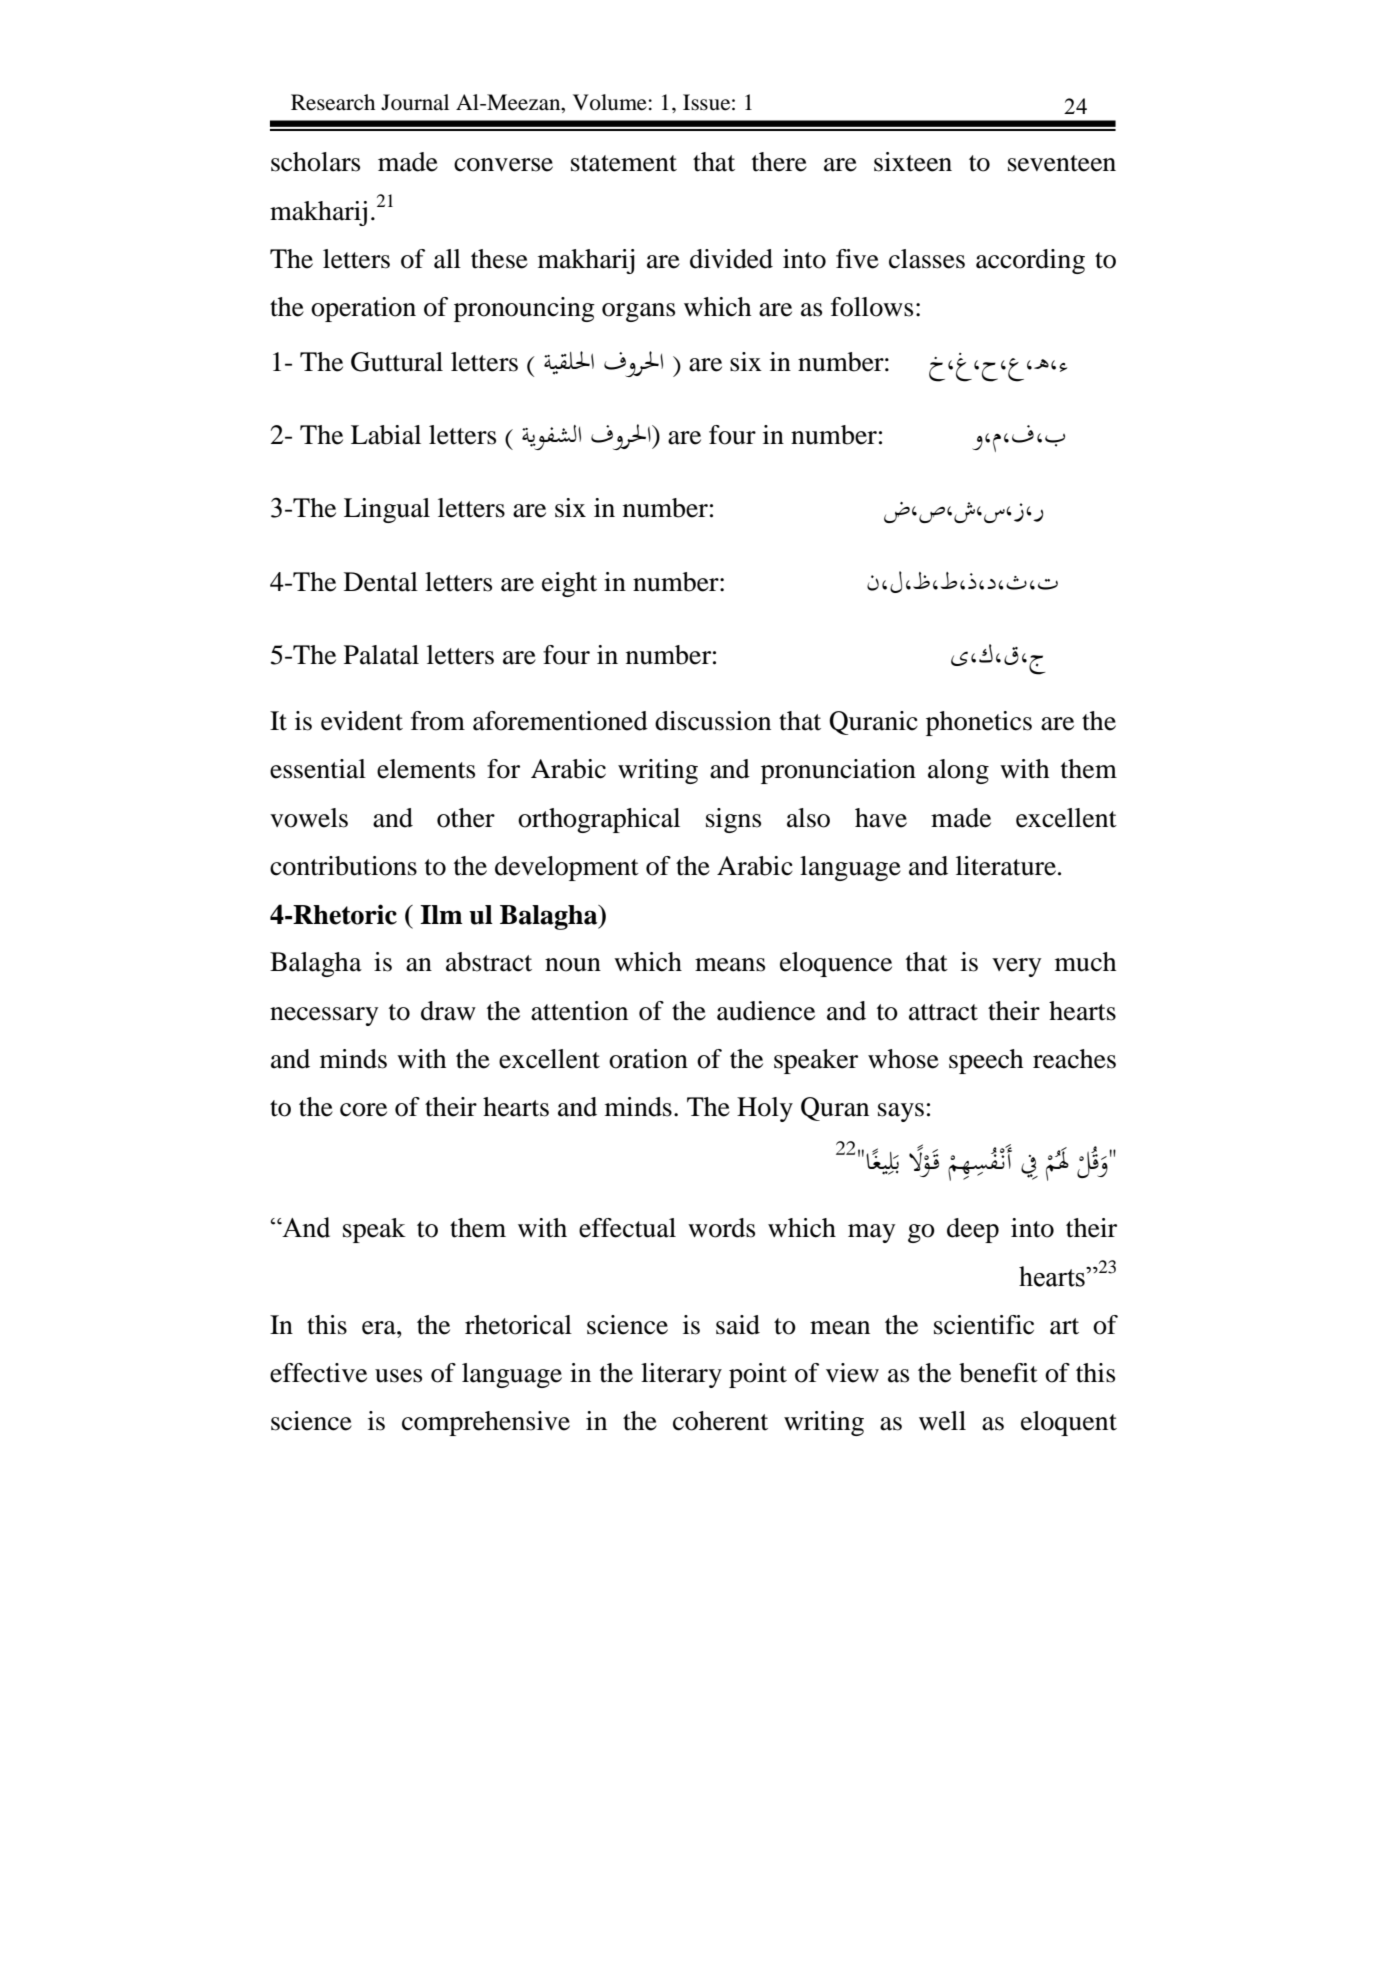 The height and width of the document is (1962, 1387). Describe the element at coordinates (426, 769) in the document. I see `elements` at that location.
